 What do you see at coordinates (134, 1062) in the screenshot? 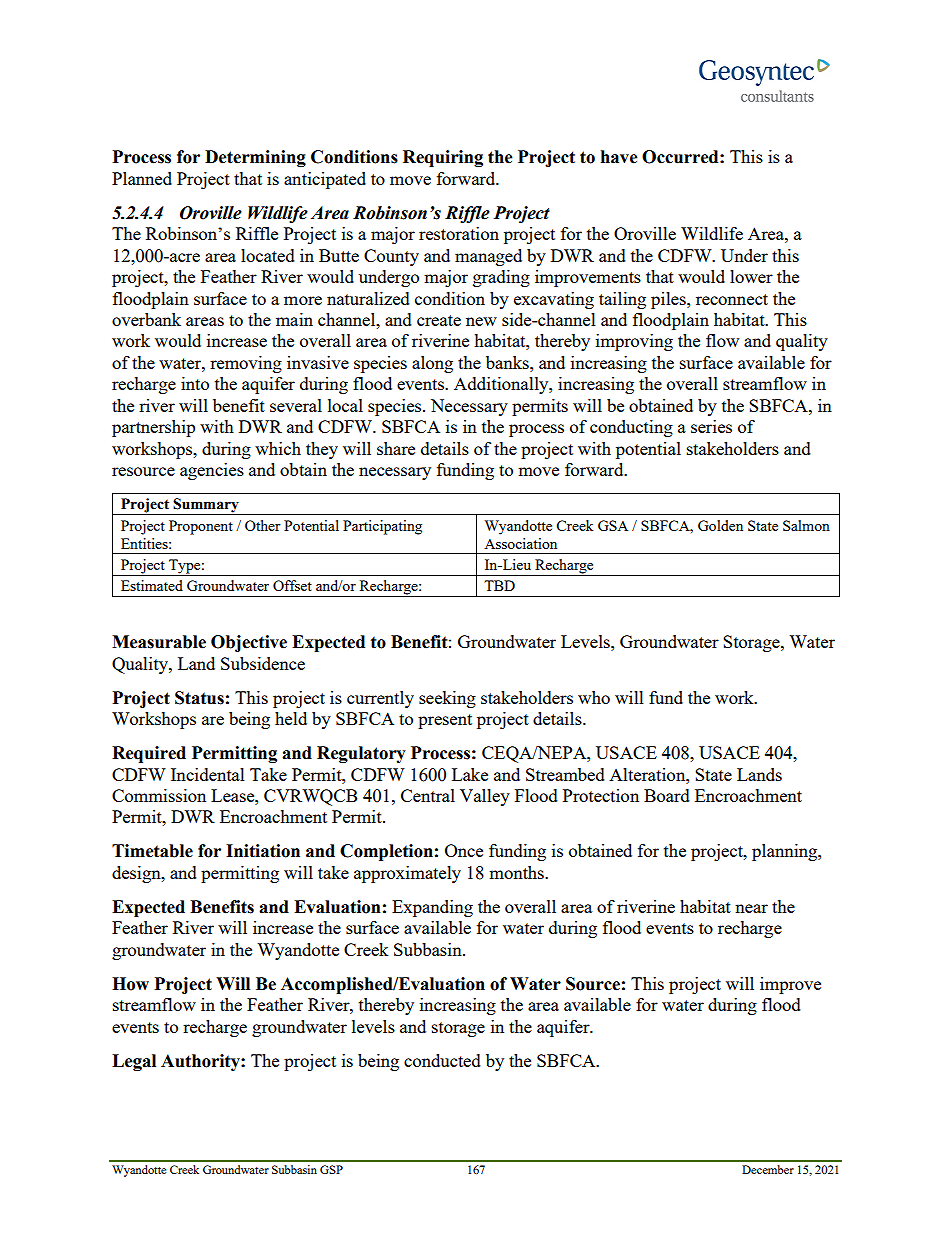
I see `Legal` at bounding box center [134, 1062].
